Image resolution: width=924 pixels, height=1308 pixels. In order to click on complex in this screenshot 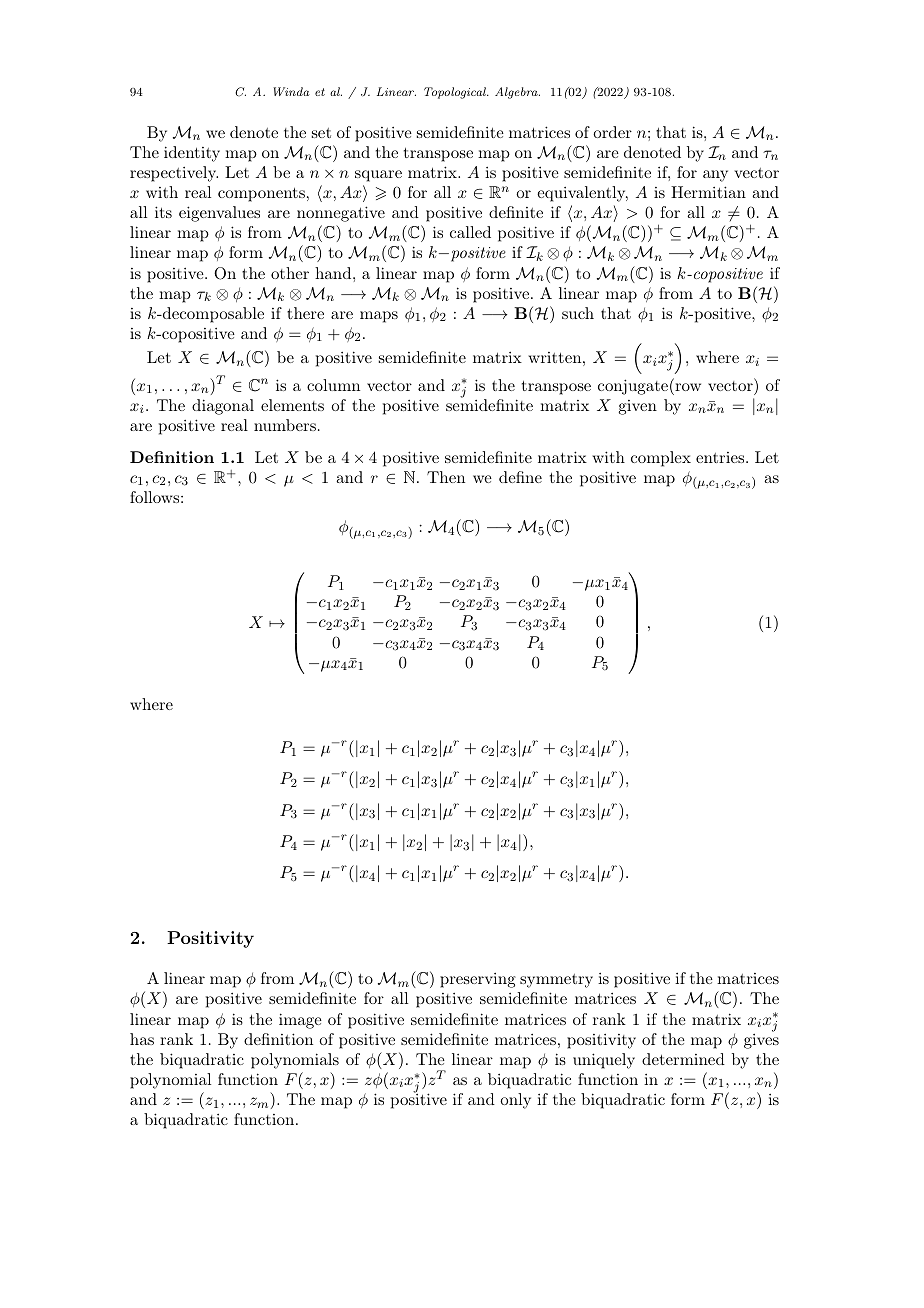, I will do `click(661, 459)`.
